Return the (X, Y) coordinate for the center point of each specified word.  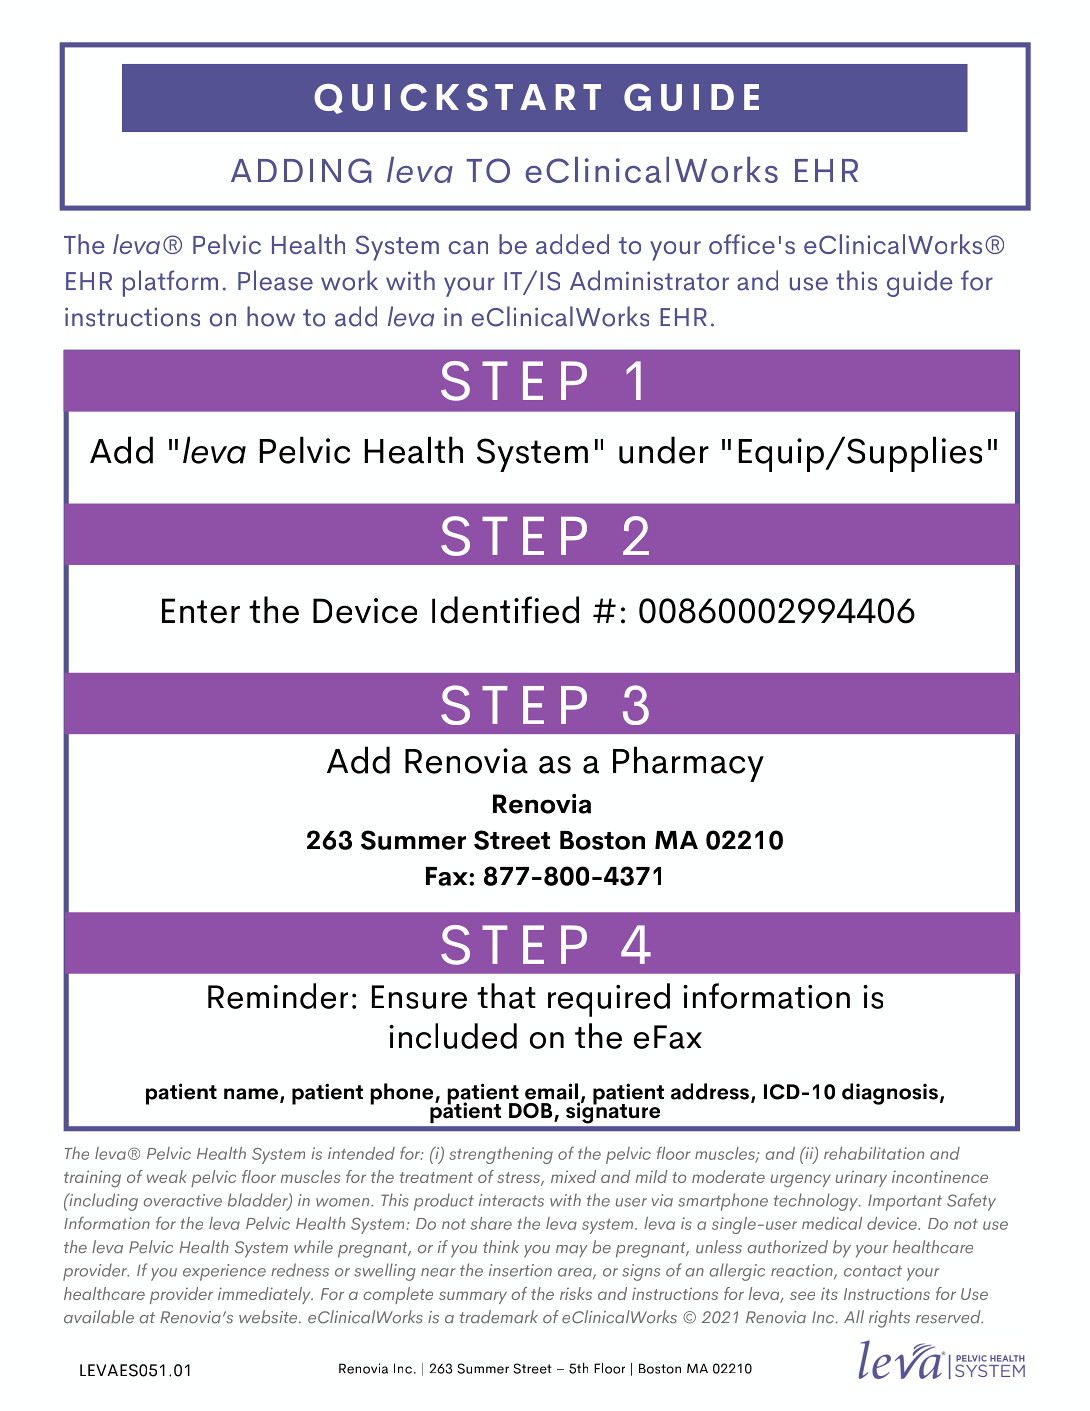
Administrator (649, 280)
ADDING (301, 170)
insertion (520, 1270)
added (572, 244)
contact (873, 1271)
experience (224, 1272)
